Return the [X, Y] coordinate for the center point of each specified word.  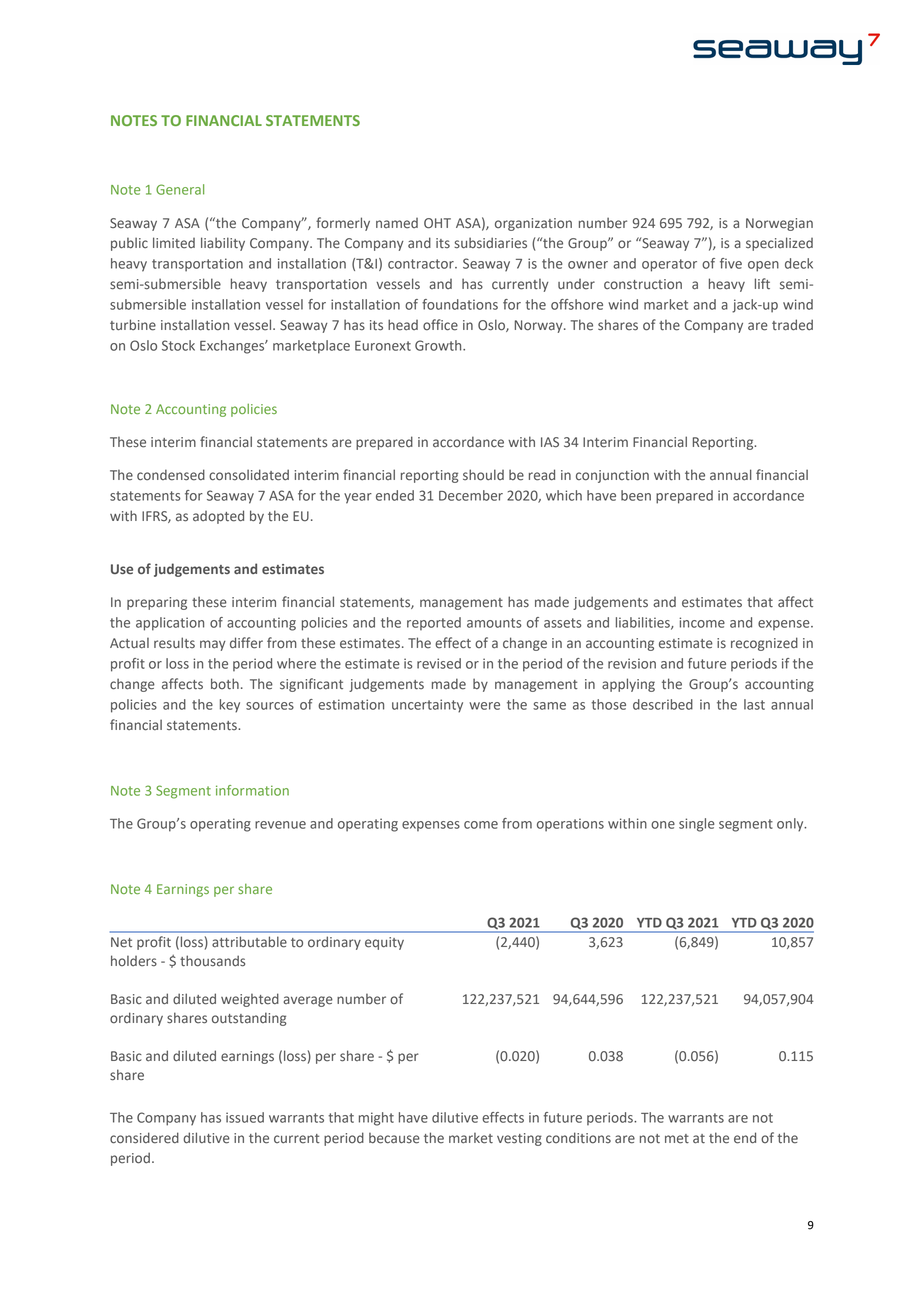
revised [439, 663]
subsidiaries [490, 243]
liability [223, 244]
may [213, 645]
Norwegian [779, 224]
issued [245, 1117]
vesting [519, 1139]
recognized [764, 644]
